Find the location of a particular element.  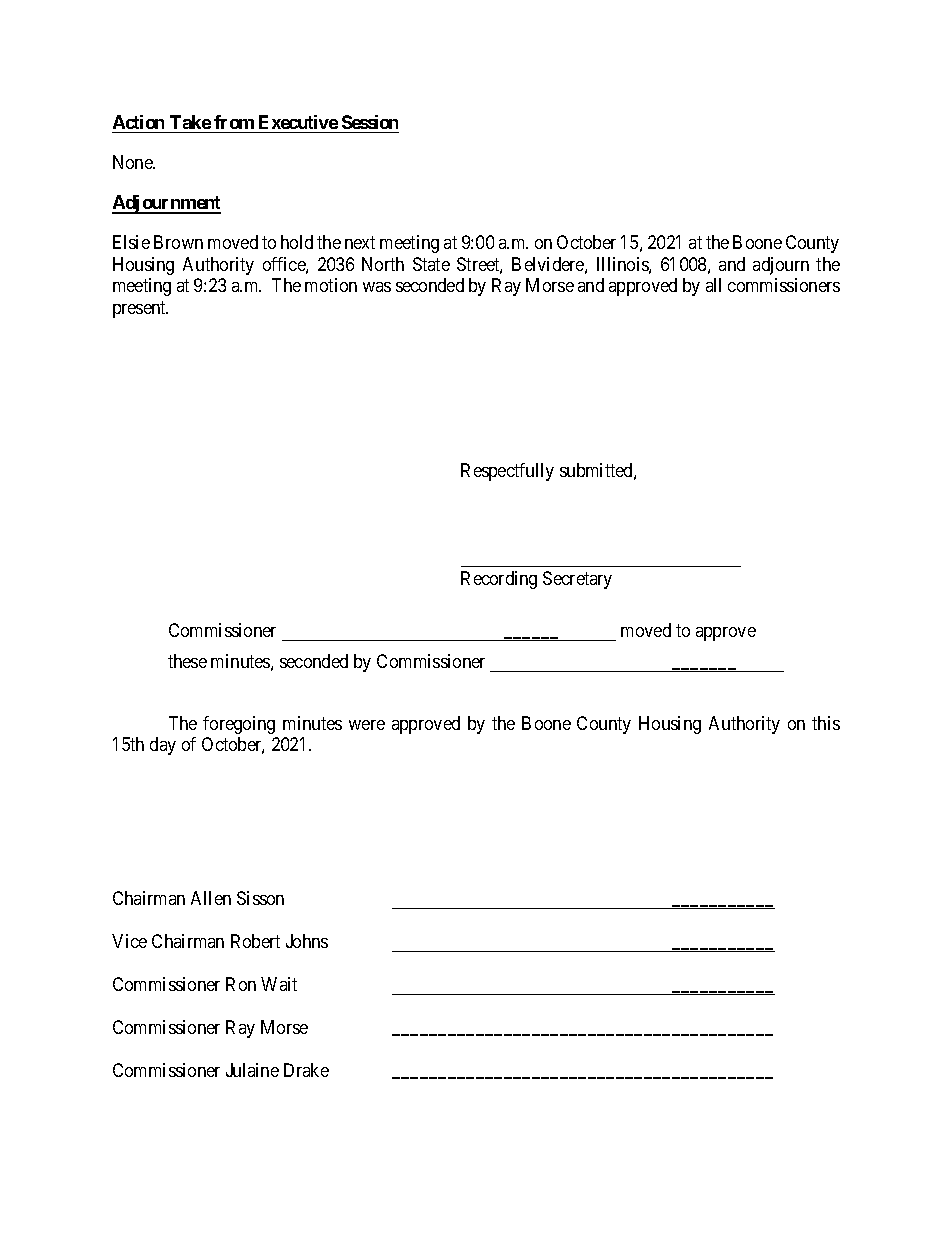

Secretary is located at coordinates (577, 580).
